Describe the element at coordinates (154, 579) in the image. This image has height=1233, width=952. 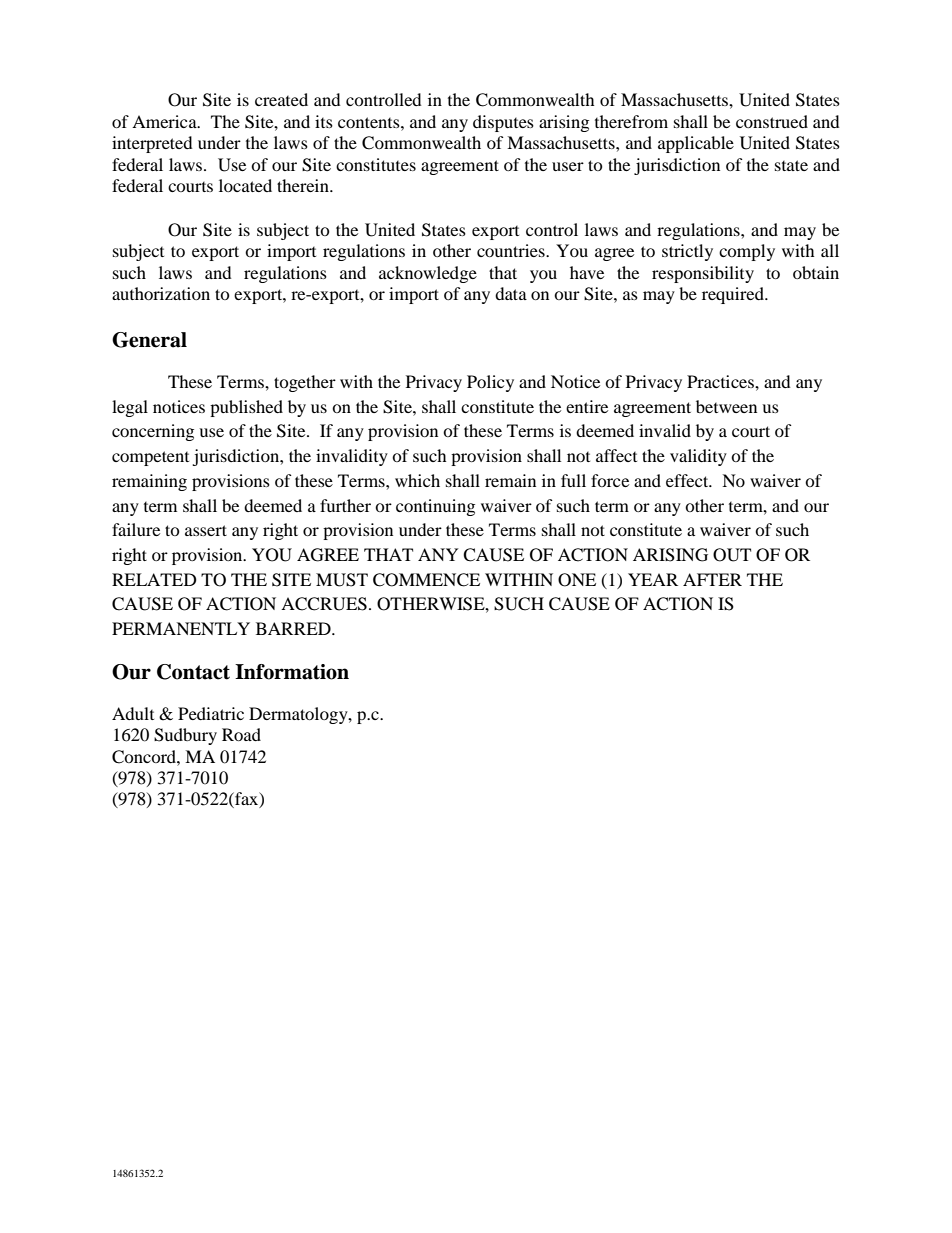
I see `RELATED` at that location.
